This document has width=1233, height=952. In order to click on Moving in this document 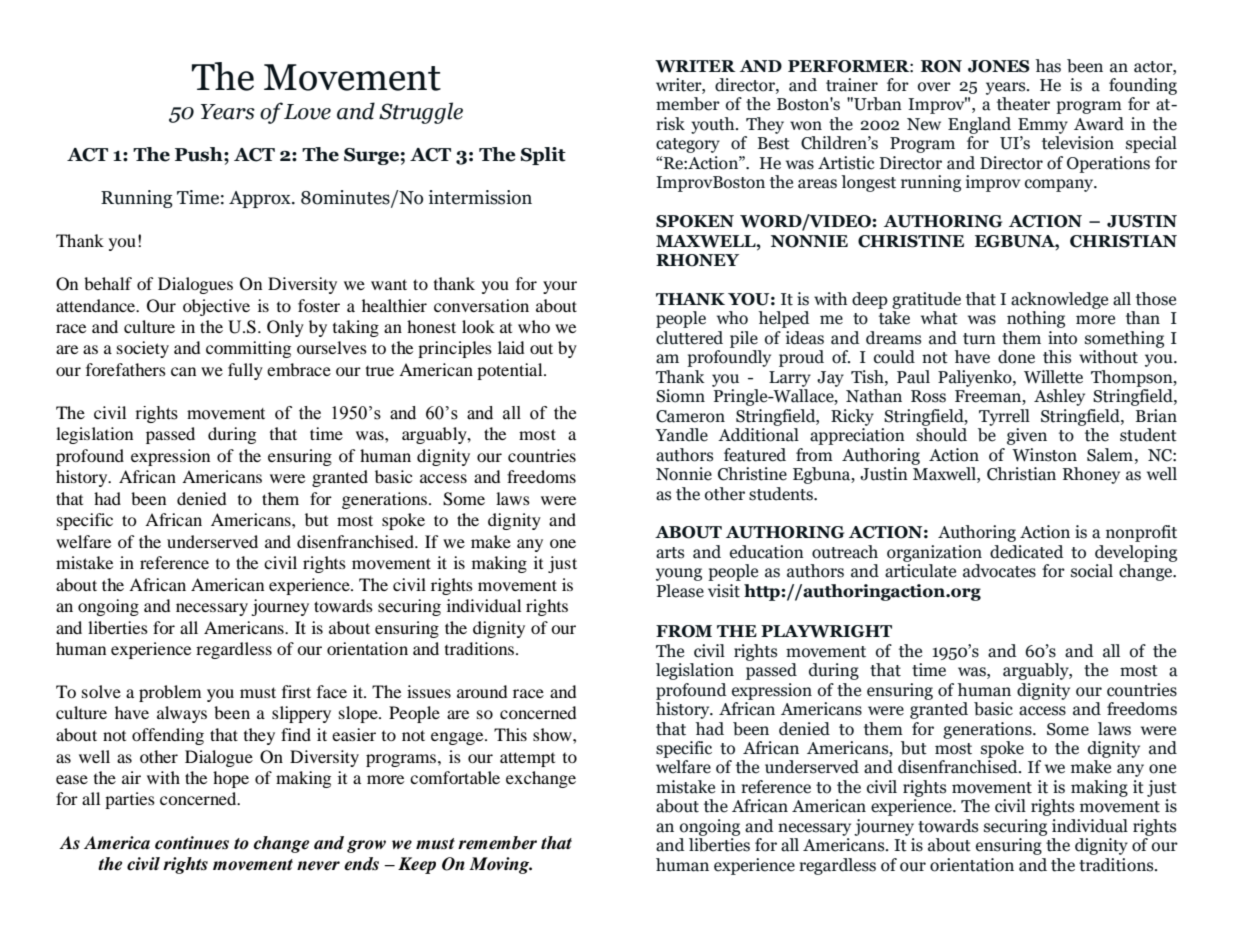, I will do `click(500, 865)`.
